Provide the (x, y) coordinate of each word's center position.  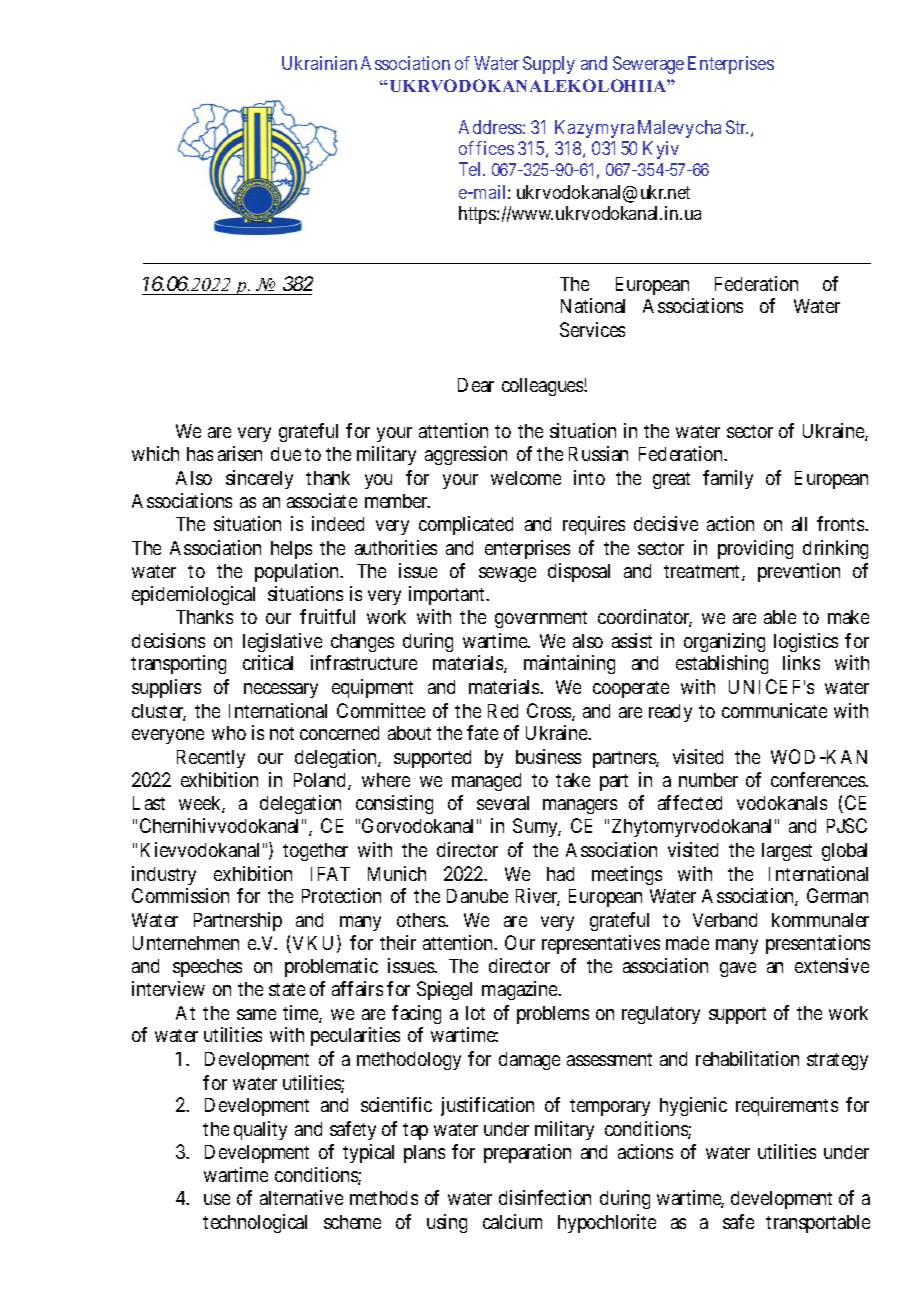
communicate (774, 710)
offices (486, 148)
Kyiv (661, 150)
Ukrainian (319, 63)
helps (291, 550)
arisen (240, 453)
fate (482, 732)
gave (738, 969)
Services (592, 329)
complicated (466, 525)
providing (755, 549)
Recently (211, 759)
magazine (520, 990)
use (217, 1199)
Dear (476, 385)
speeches (207, 968)
